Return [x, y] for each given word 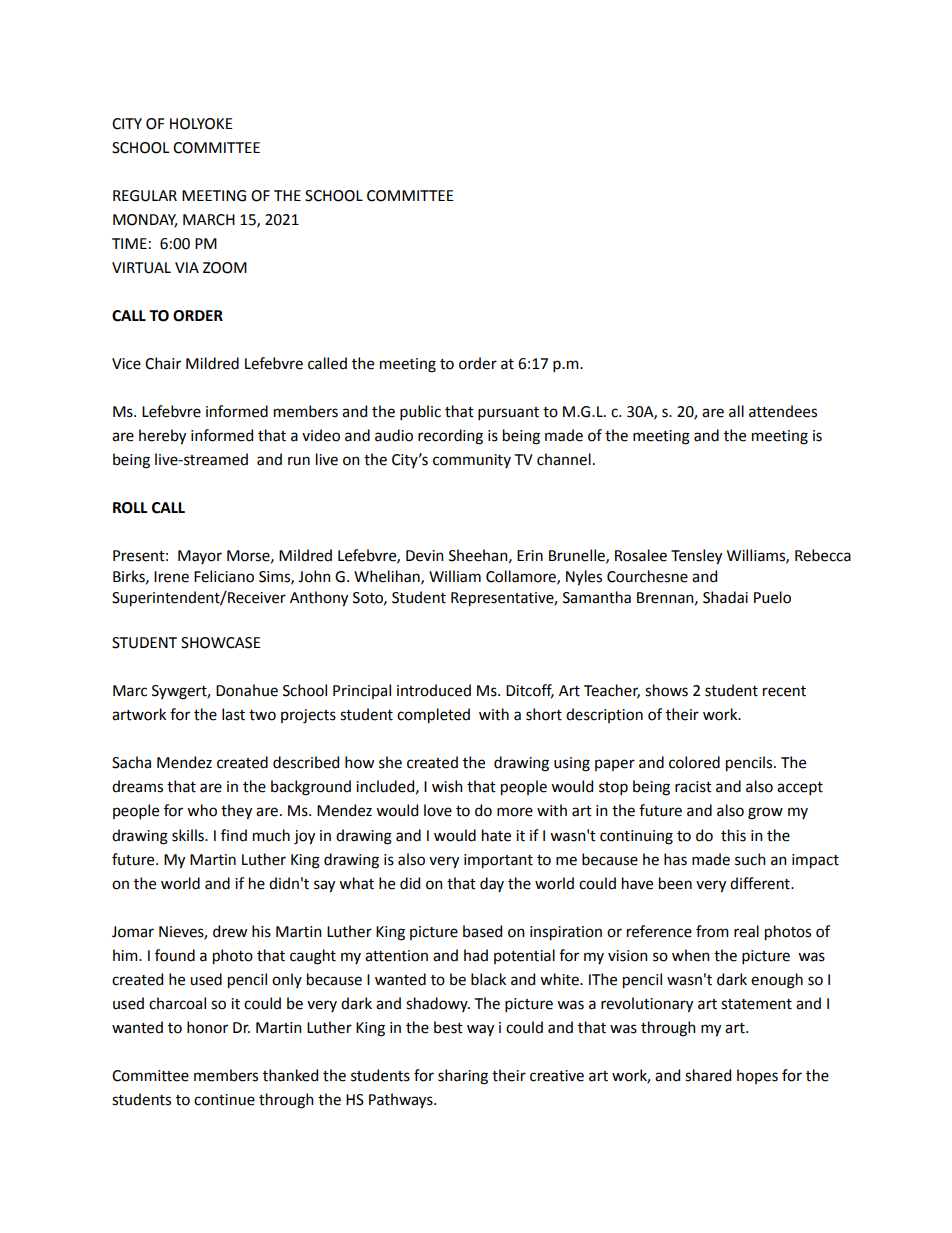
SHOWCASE [221, 643]
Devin [425, 556]
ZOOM [225, 268]
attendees [783, 411]
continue [224, 1100]
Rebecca [823, 555]
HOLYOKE [201, 124]
